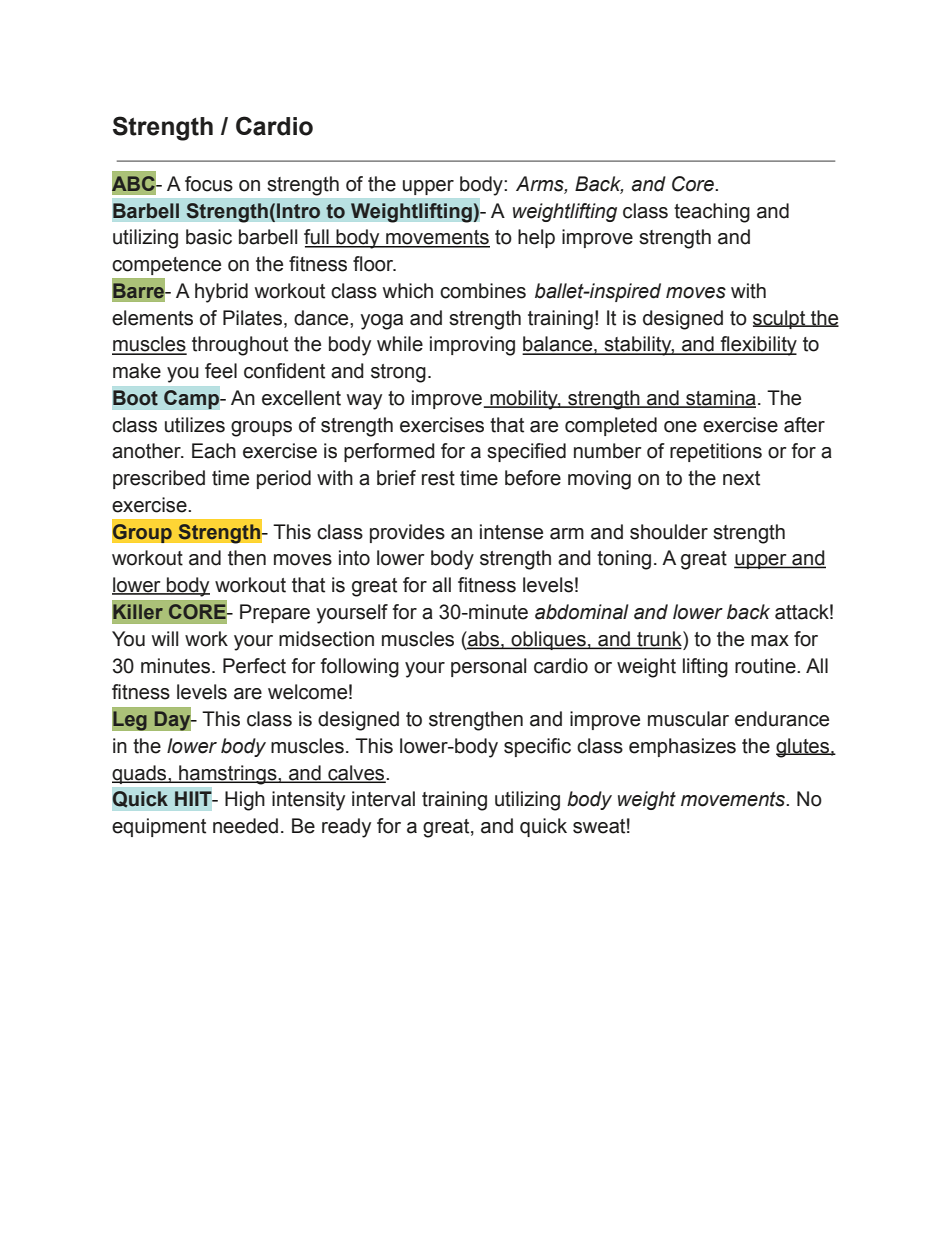  I want to click on sculpt, so click(780, 319).
